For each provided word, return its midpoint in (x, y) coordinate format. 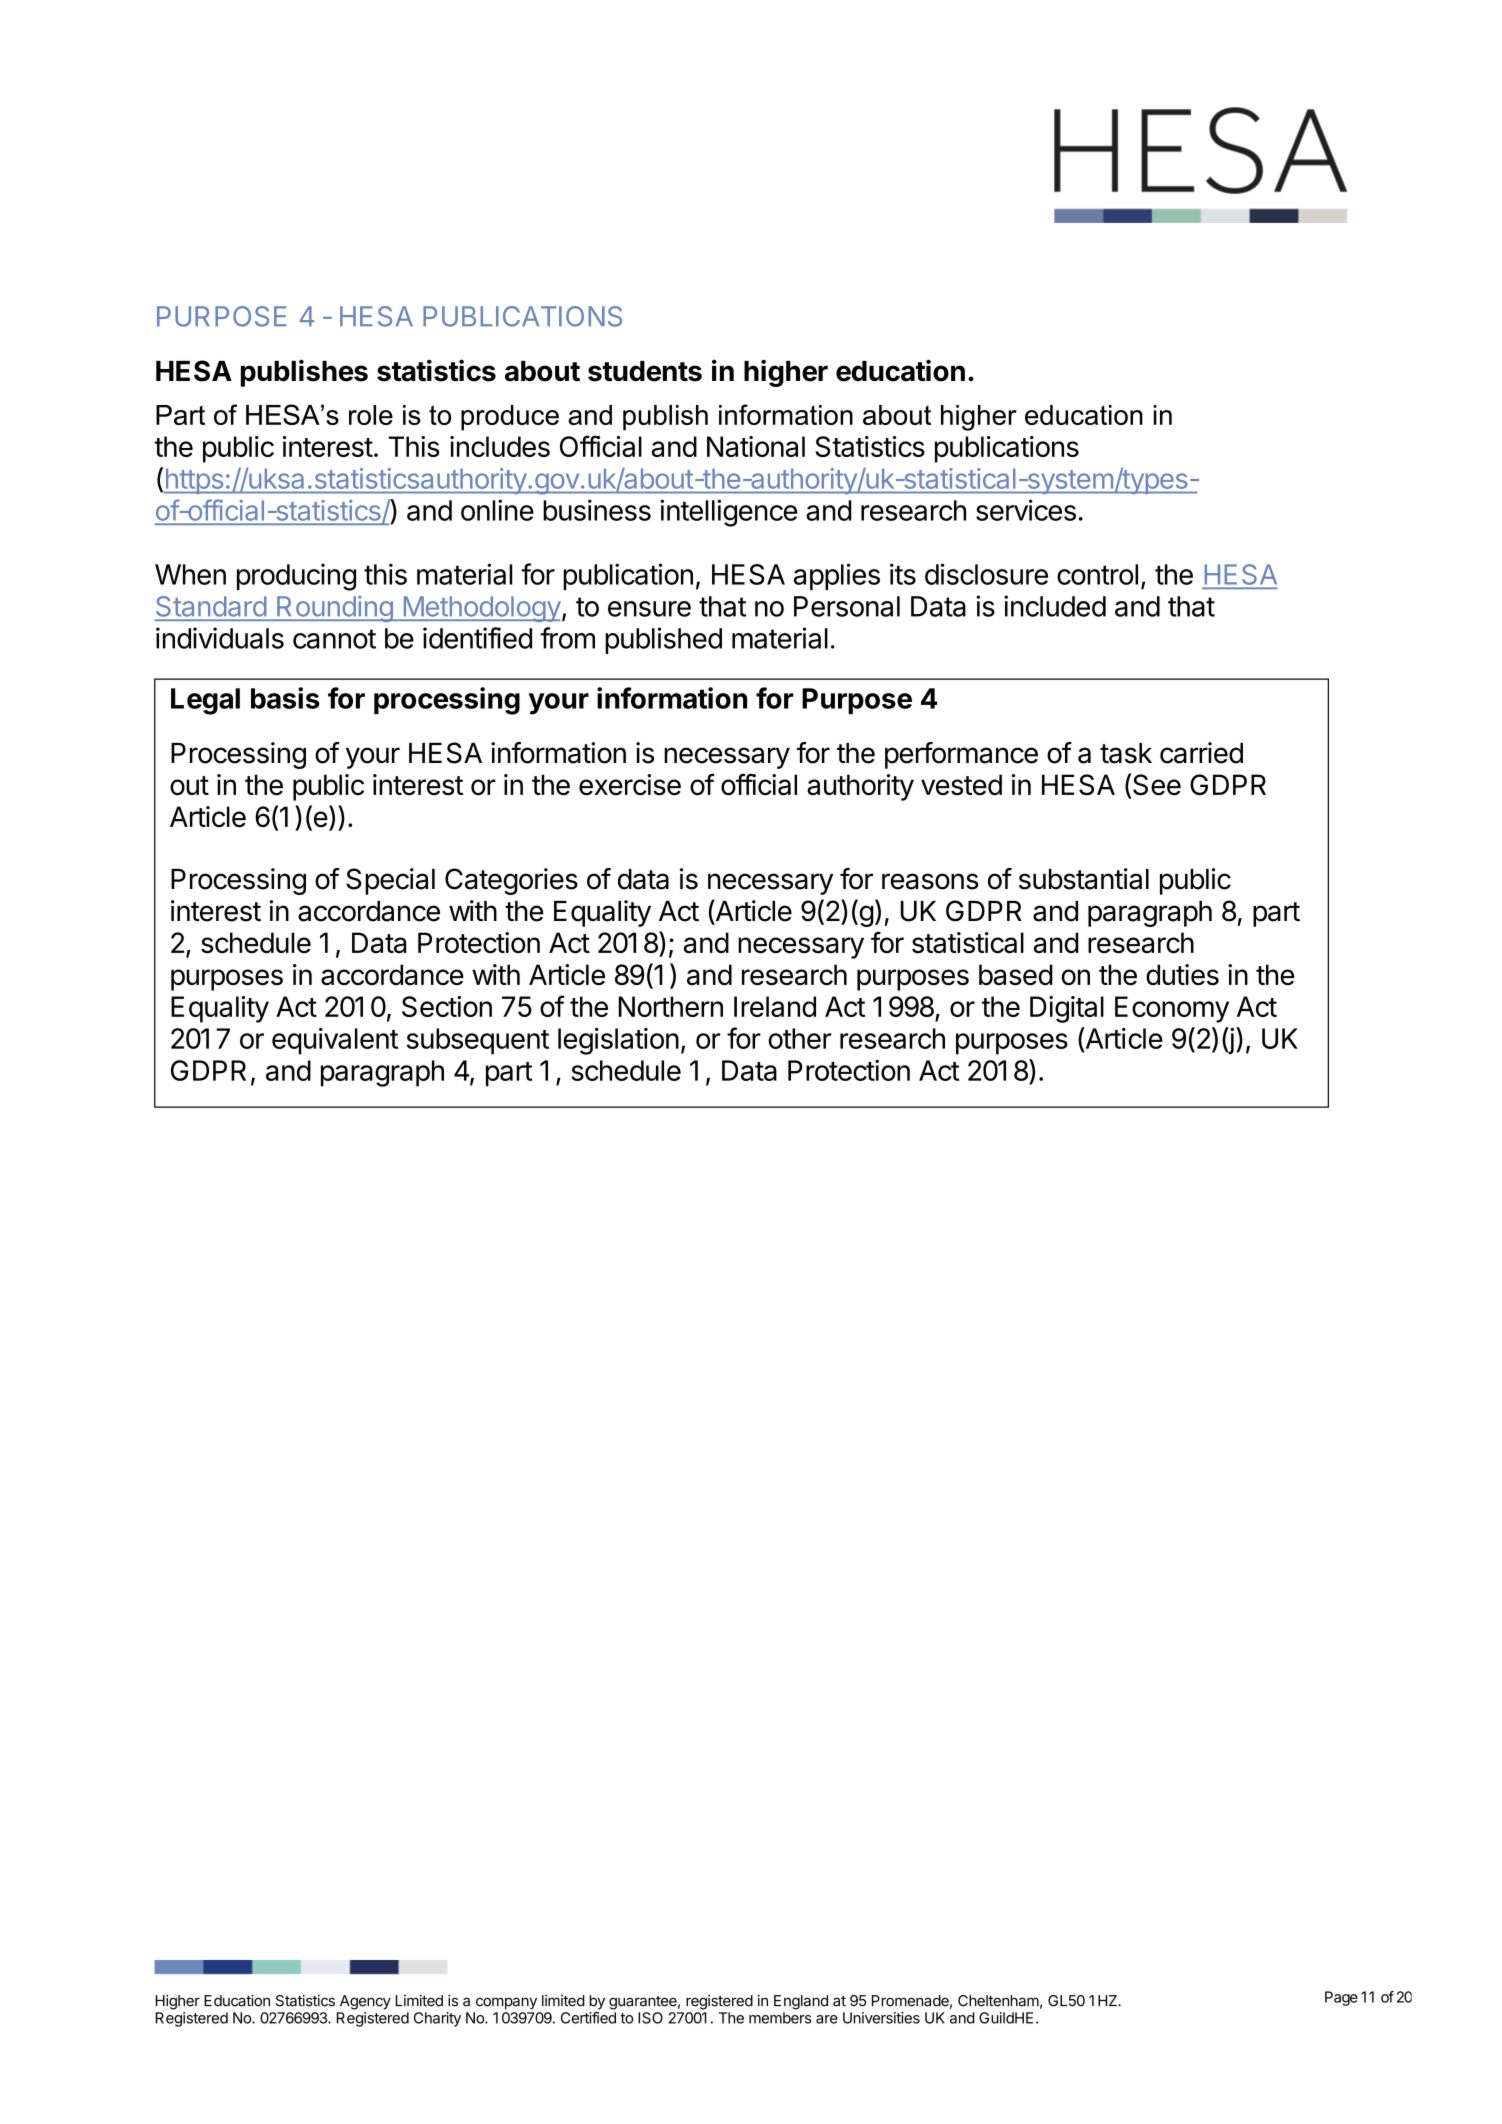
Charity (437, 2019)
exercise (630, 784)
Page (1341, 1998)
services (1026, 510)
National (756, 446)
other (799, 1038)
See (1157, 785)
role (371, 415)
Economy (1172, 1009)
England (801, 2002)
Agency (365, 2002)
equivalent (335, 1041)
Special (390, 881)
